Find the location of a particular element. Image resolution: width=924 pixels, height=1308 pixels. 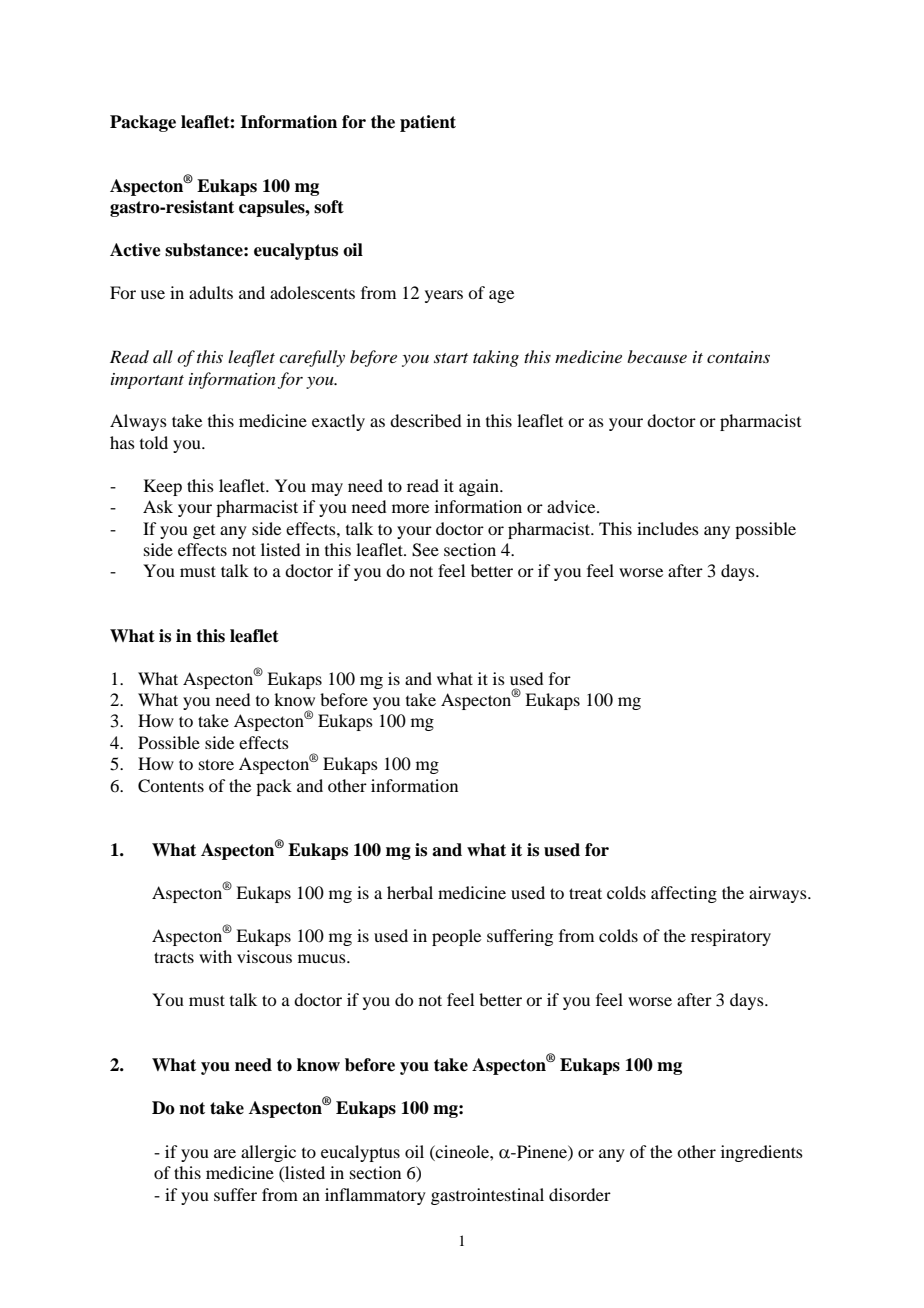

ingredients is located at coordinates (762, 1153).
